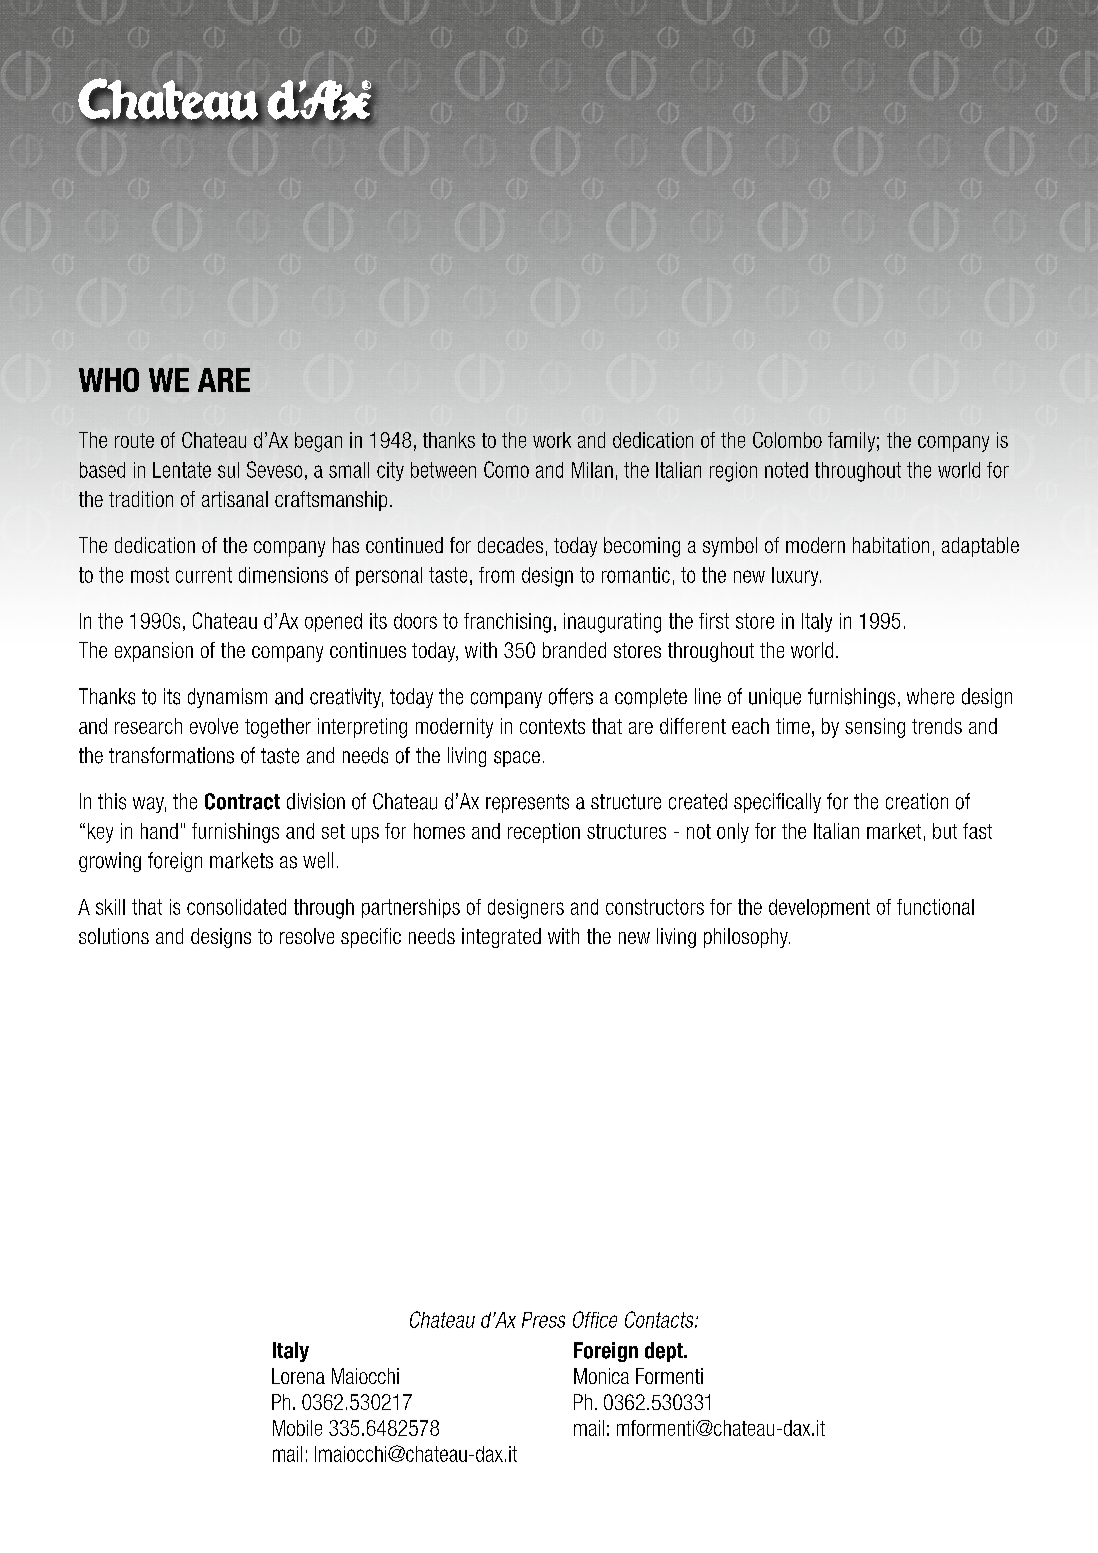  Describe the element at coordinates (501, 938) in the screenshot. I see `integrated` at that location.
